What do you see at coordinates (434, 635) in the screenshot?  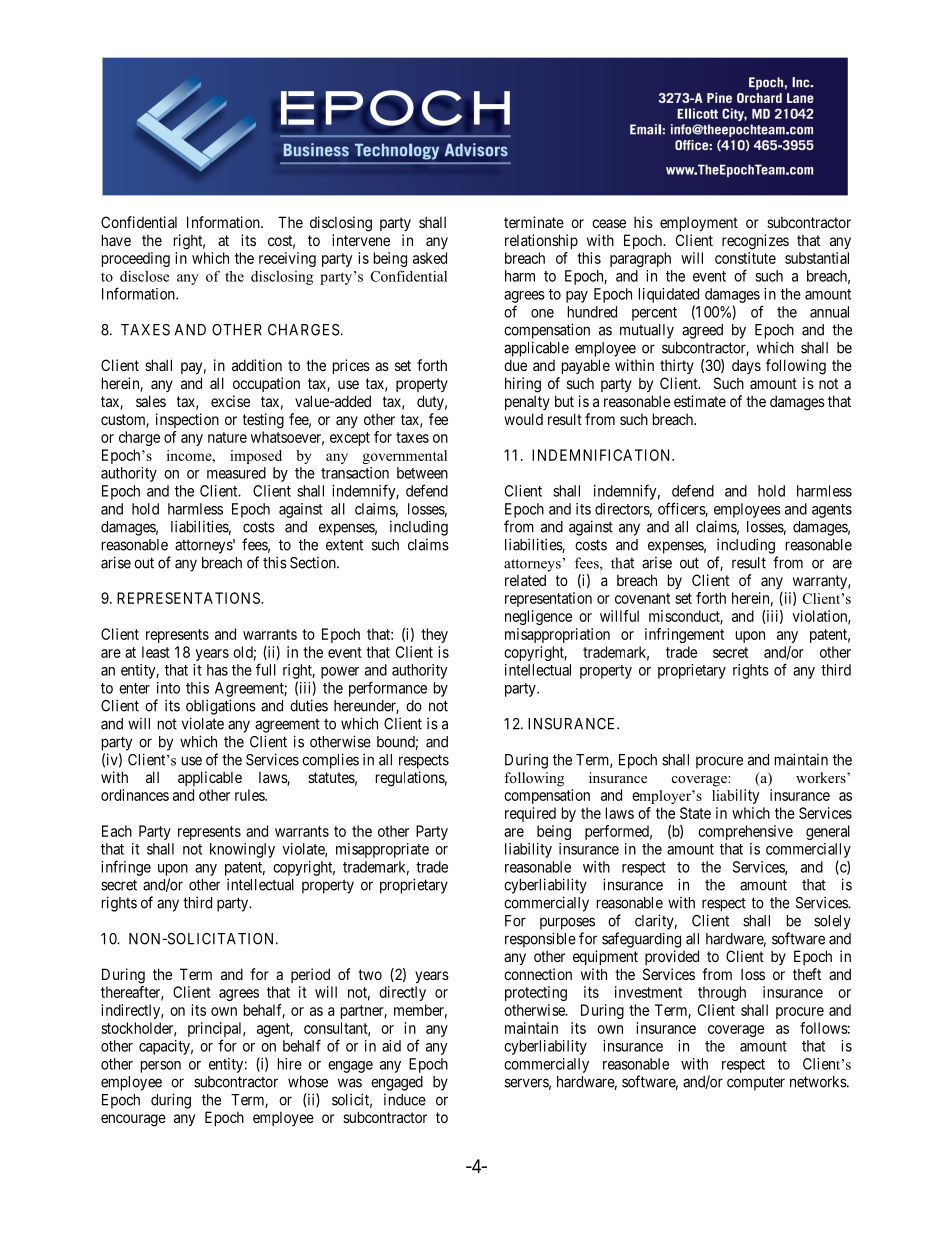 I see `they` at bounding box center [434, 635].
